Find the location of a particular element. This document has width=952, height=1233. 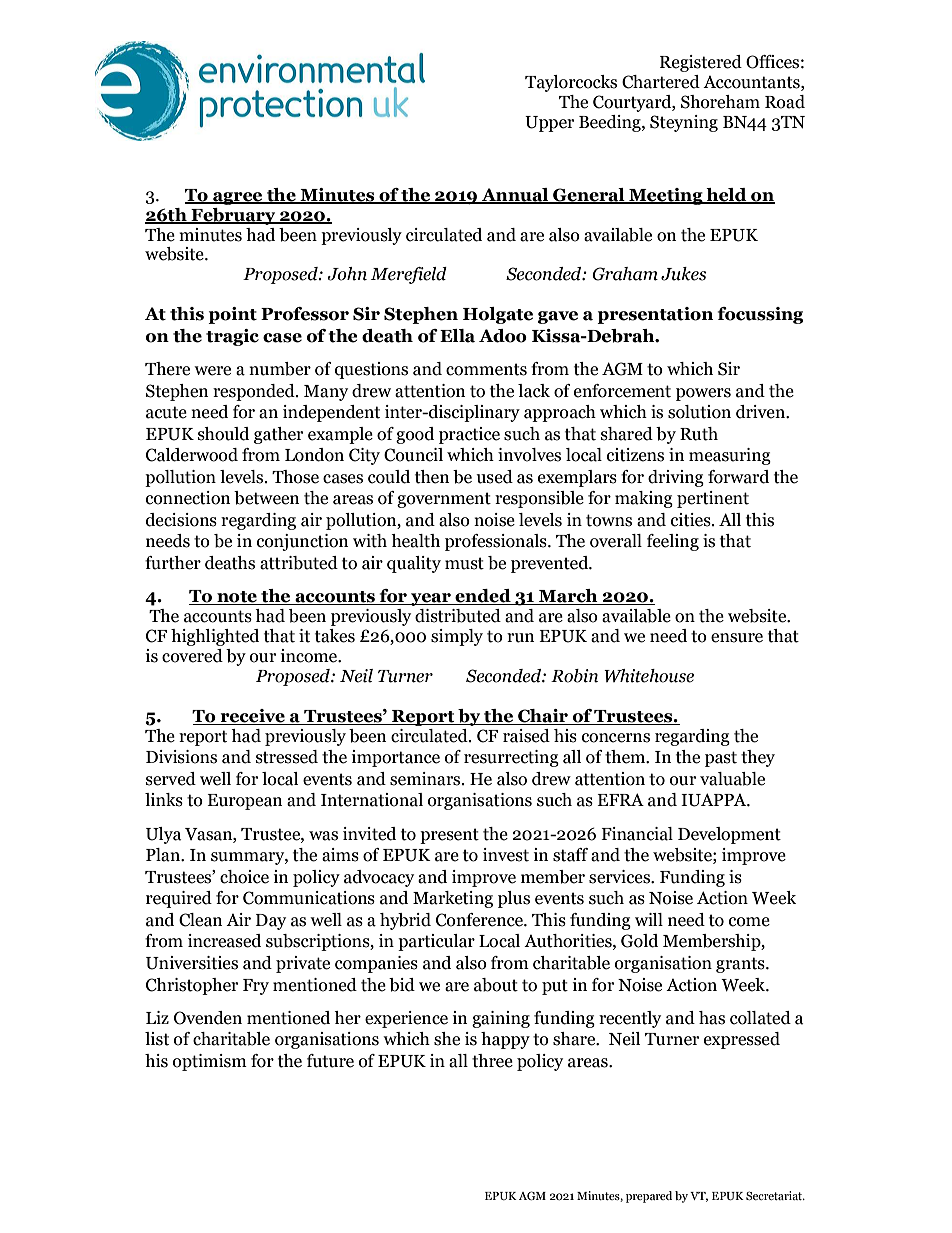

choice is located at coordinates (244, 877).
